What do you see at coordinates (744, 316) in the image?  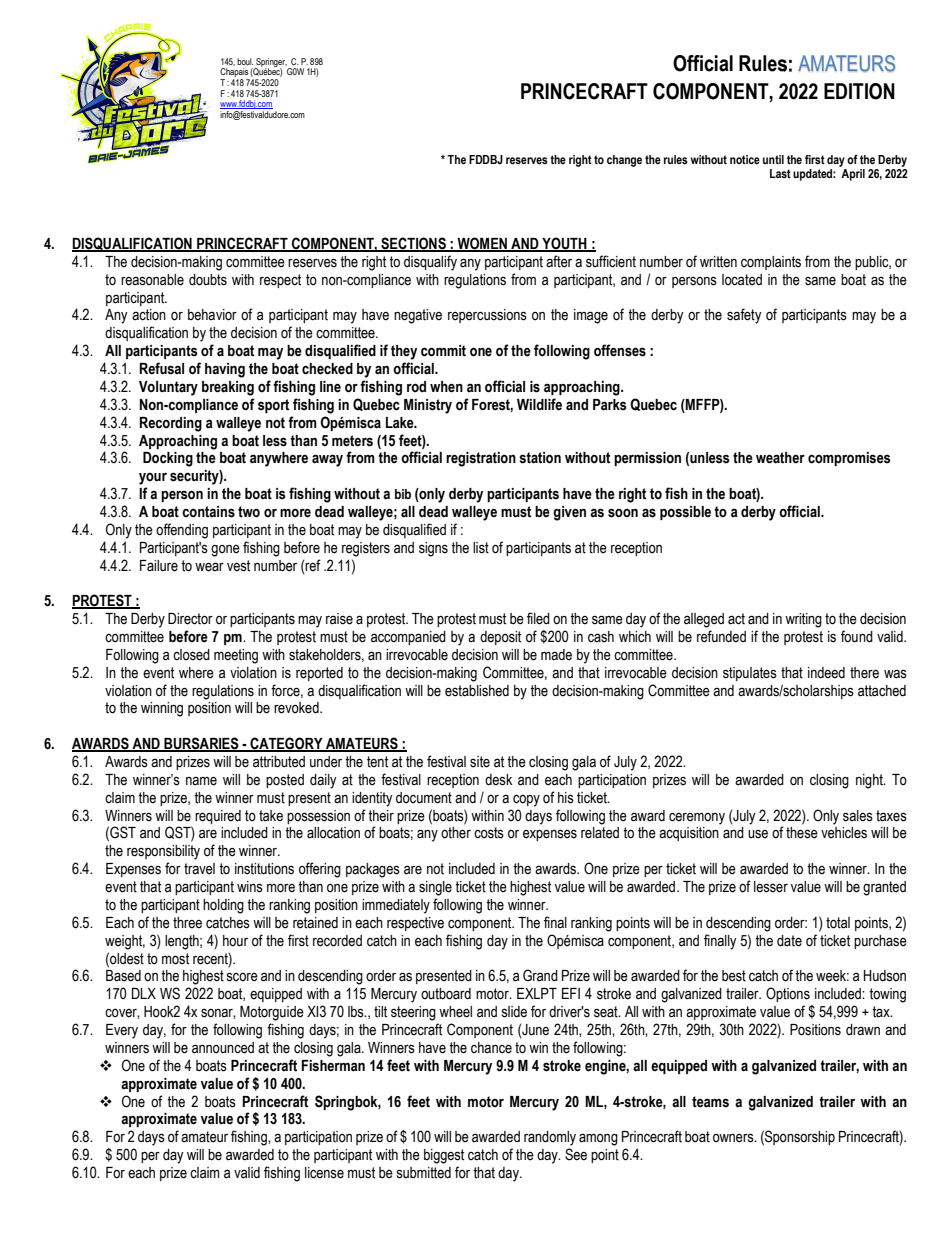 I see `safety` at bounding box center [744, 316].
